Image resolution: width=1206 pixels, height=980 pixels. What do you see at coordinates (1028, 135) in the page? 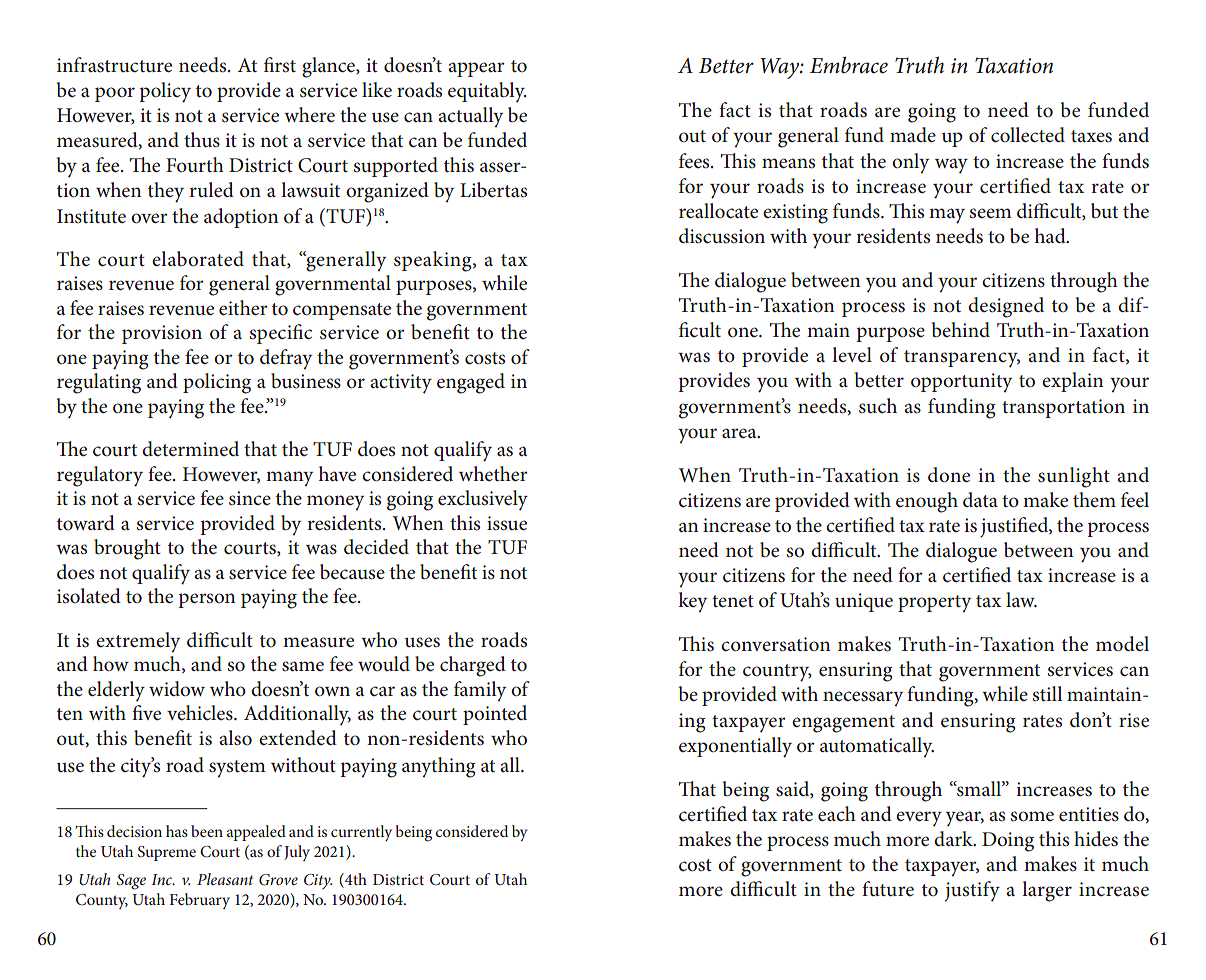
I see `collected` at bounding box center [1028, 135].
